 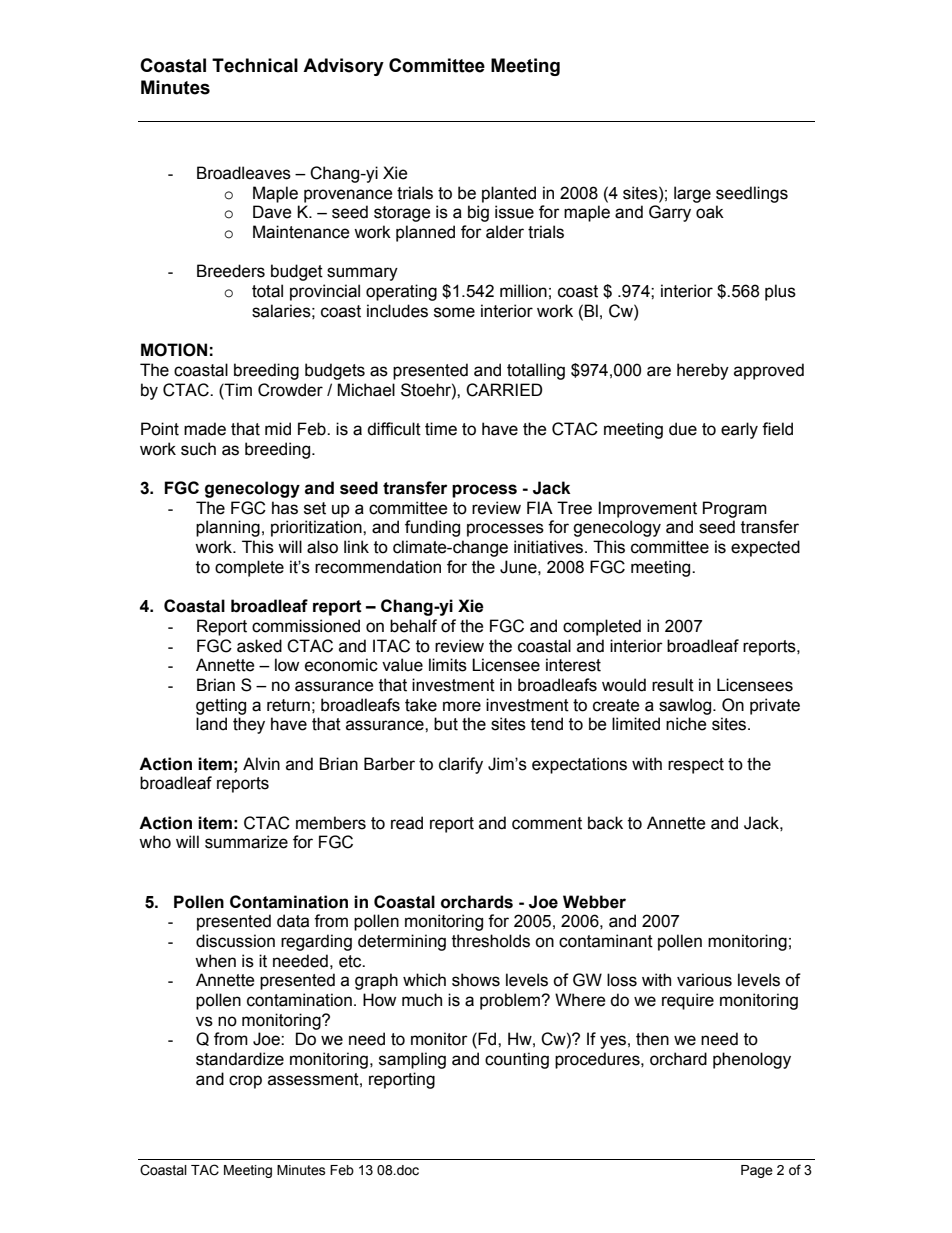 I want to click on crop, so click(x=245, y=1082).
